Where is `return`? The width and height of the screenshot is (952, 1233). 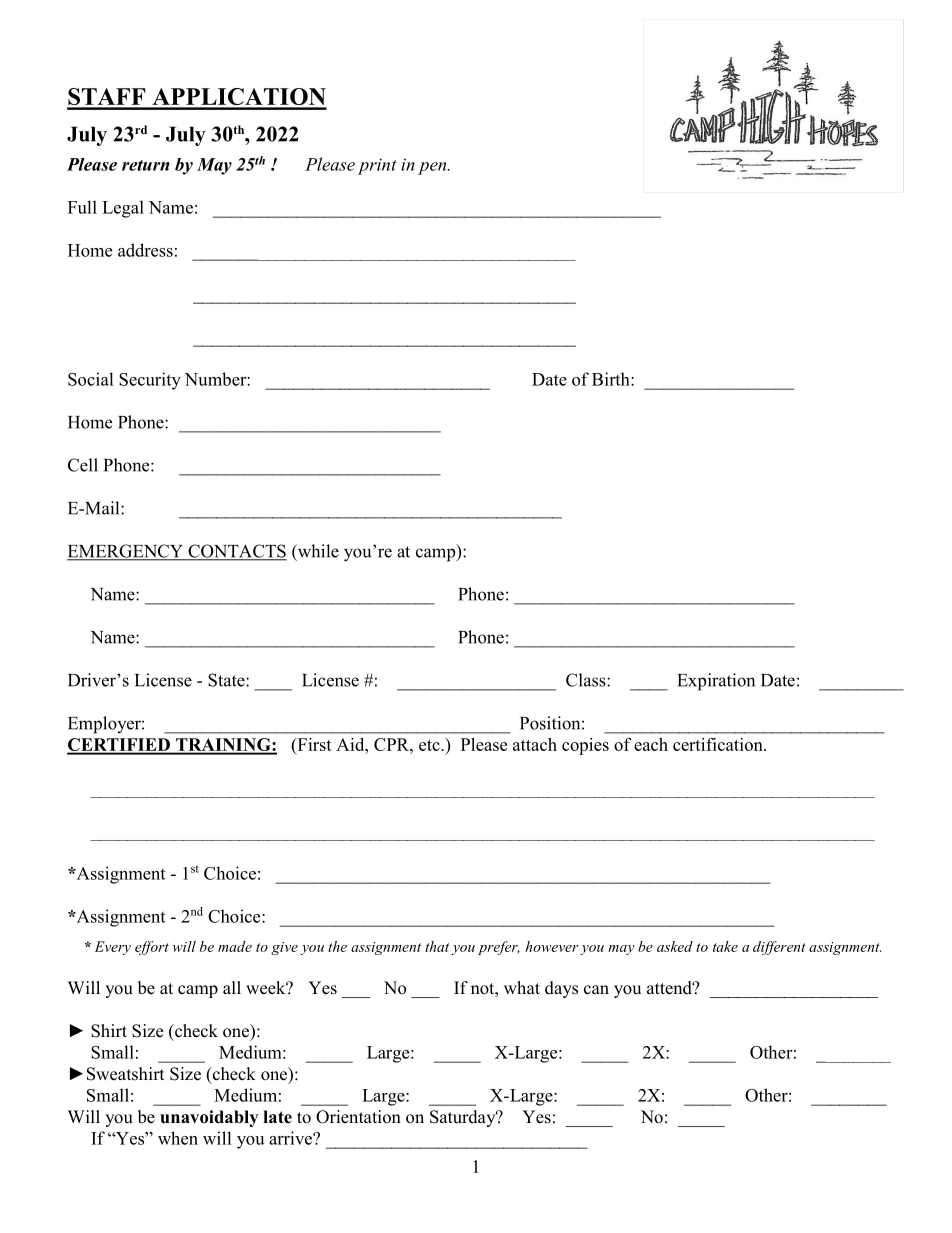 return is located at coordinates (146, 165).
